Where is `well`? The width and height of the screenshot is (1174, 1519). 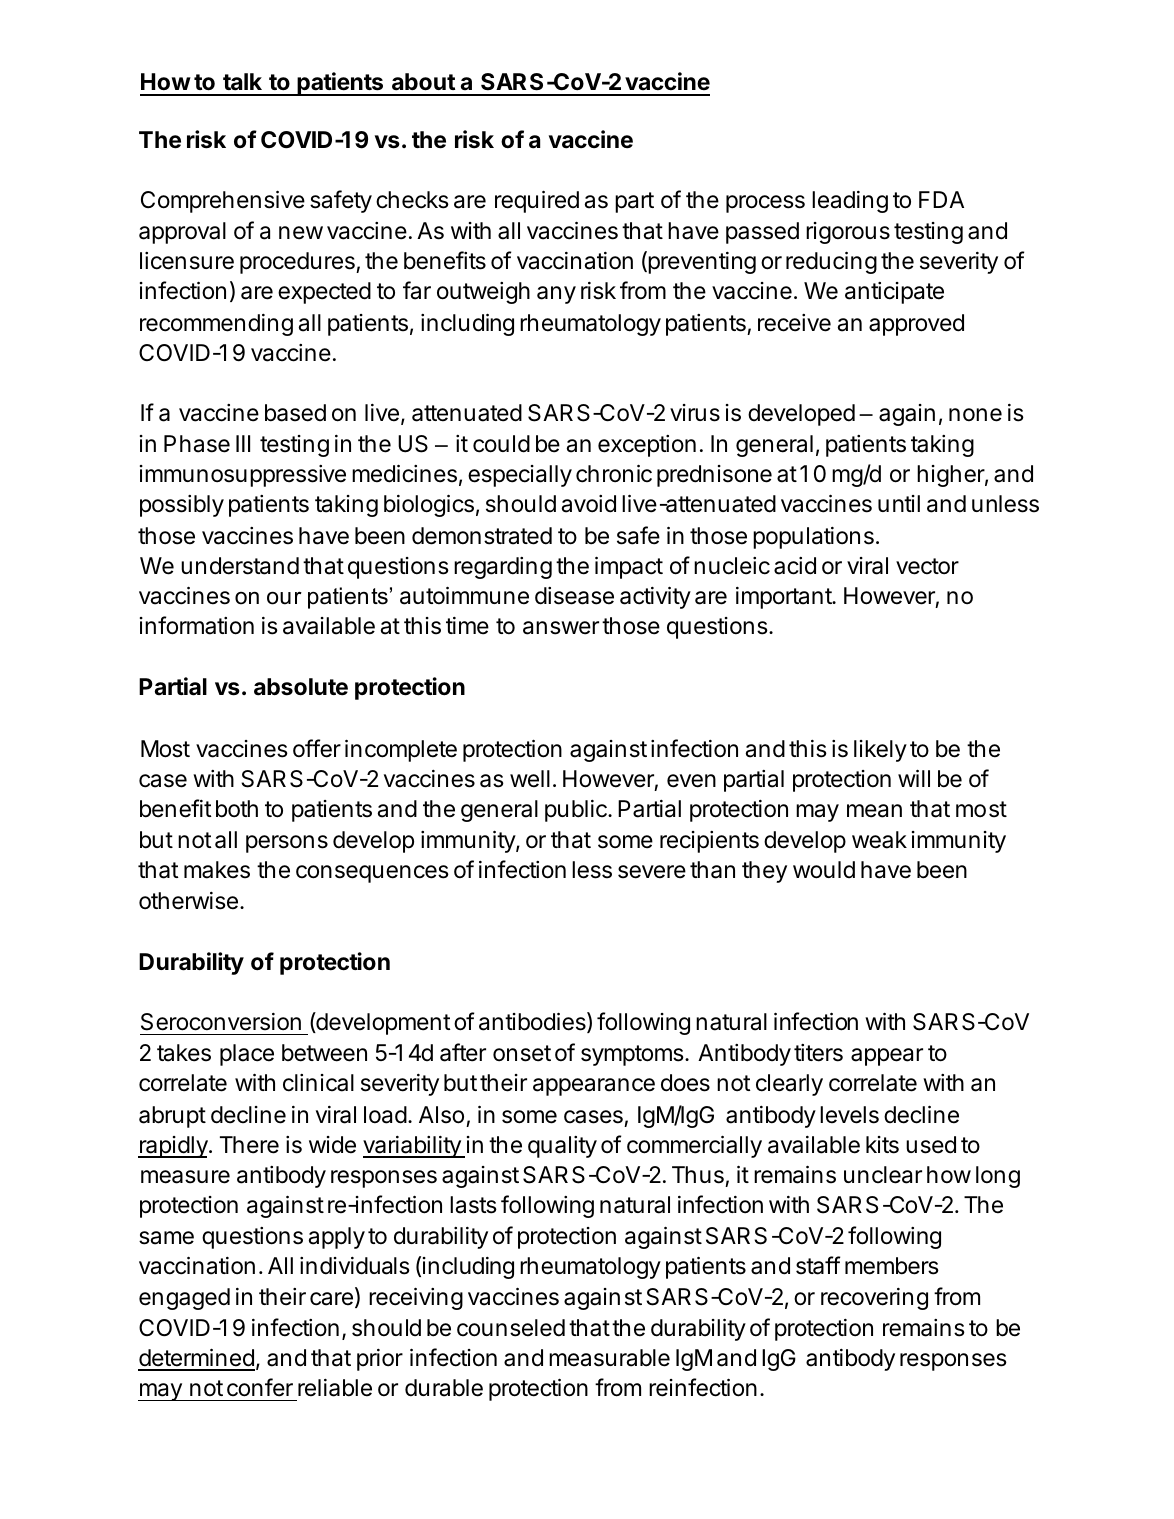
well is located at coordinates (530, 779).
